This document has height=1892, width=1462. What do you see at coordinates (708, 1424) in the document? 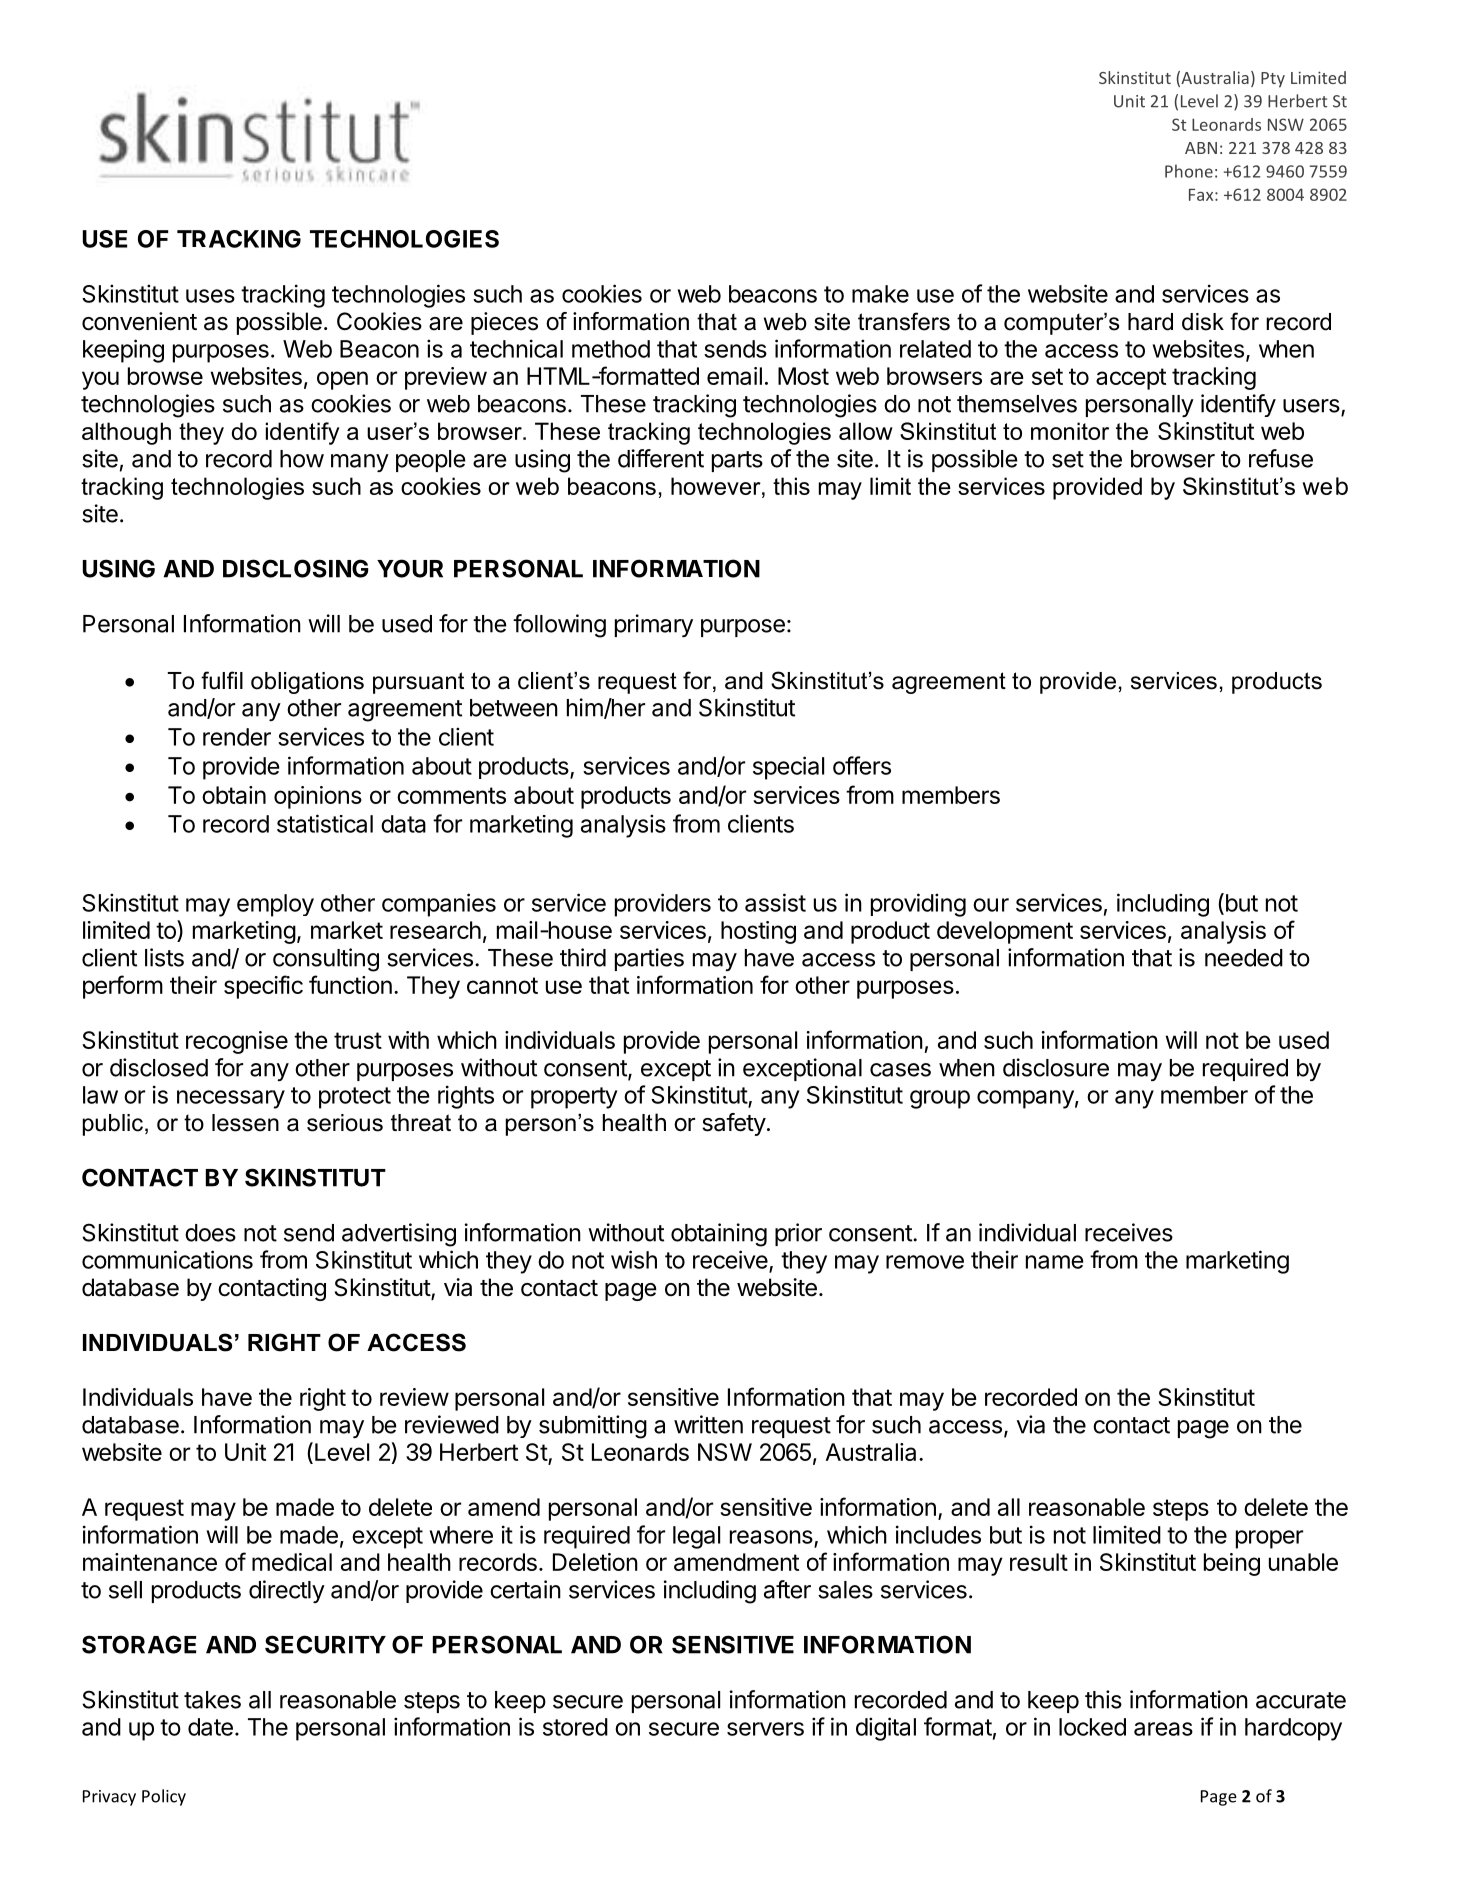
I see `written` at bounding box center [708, 1424].
